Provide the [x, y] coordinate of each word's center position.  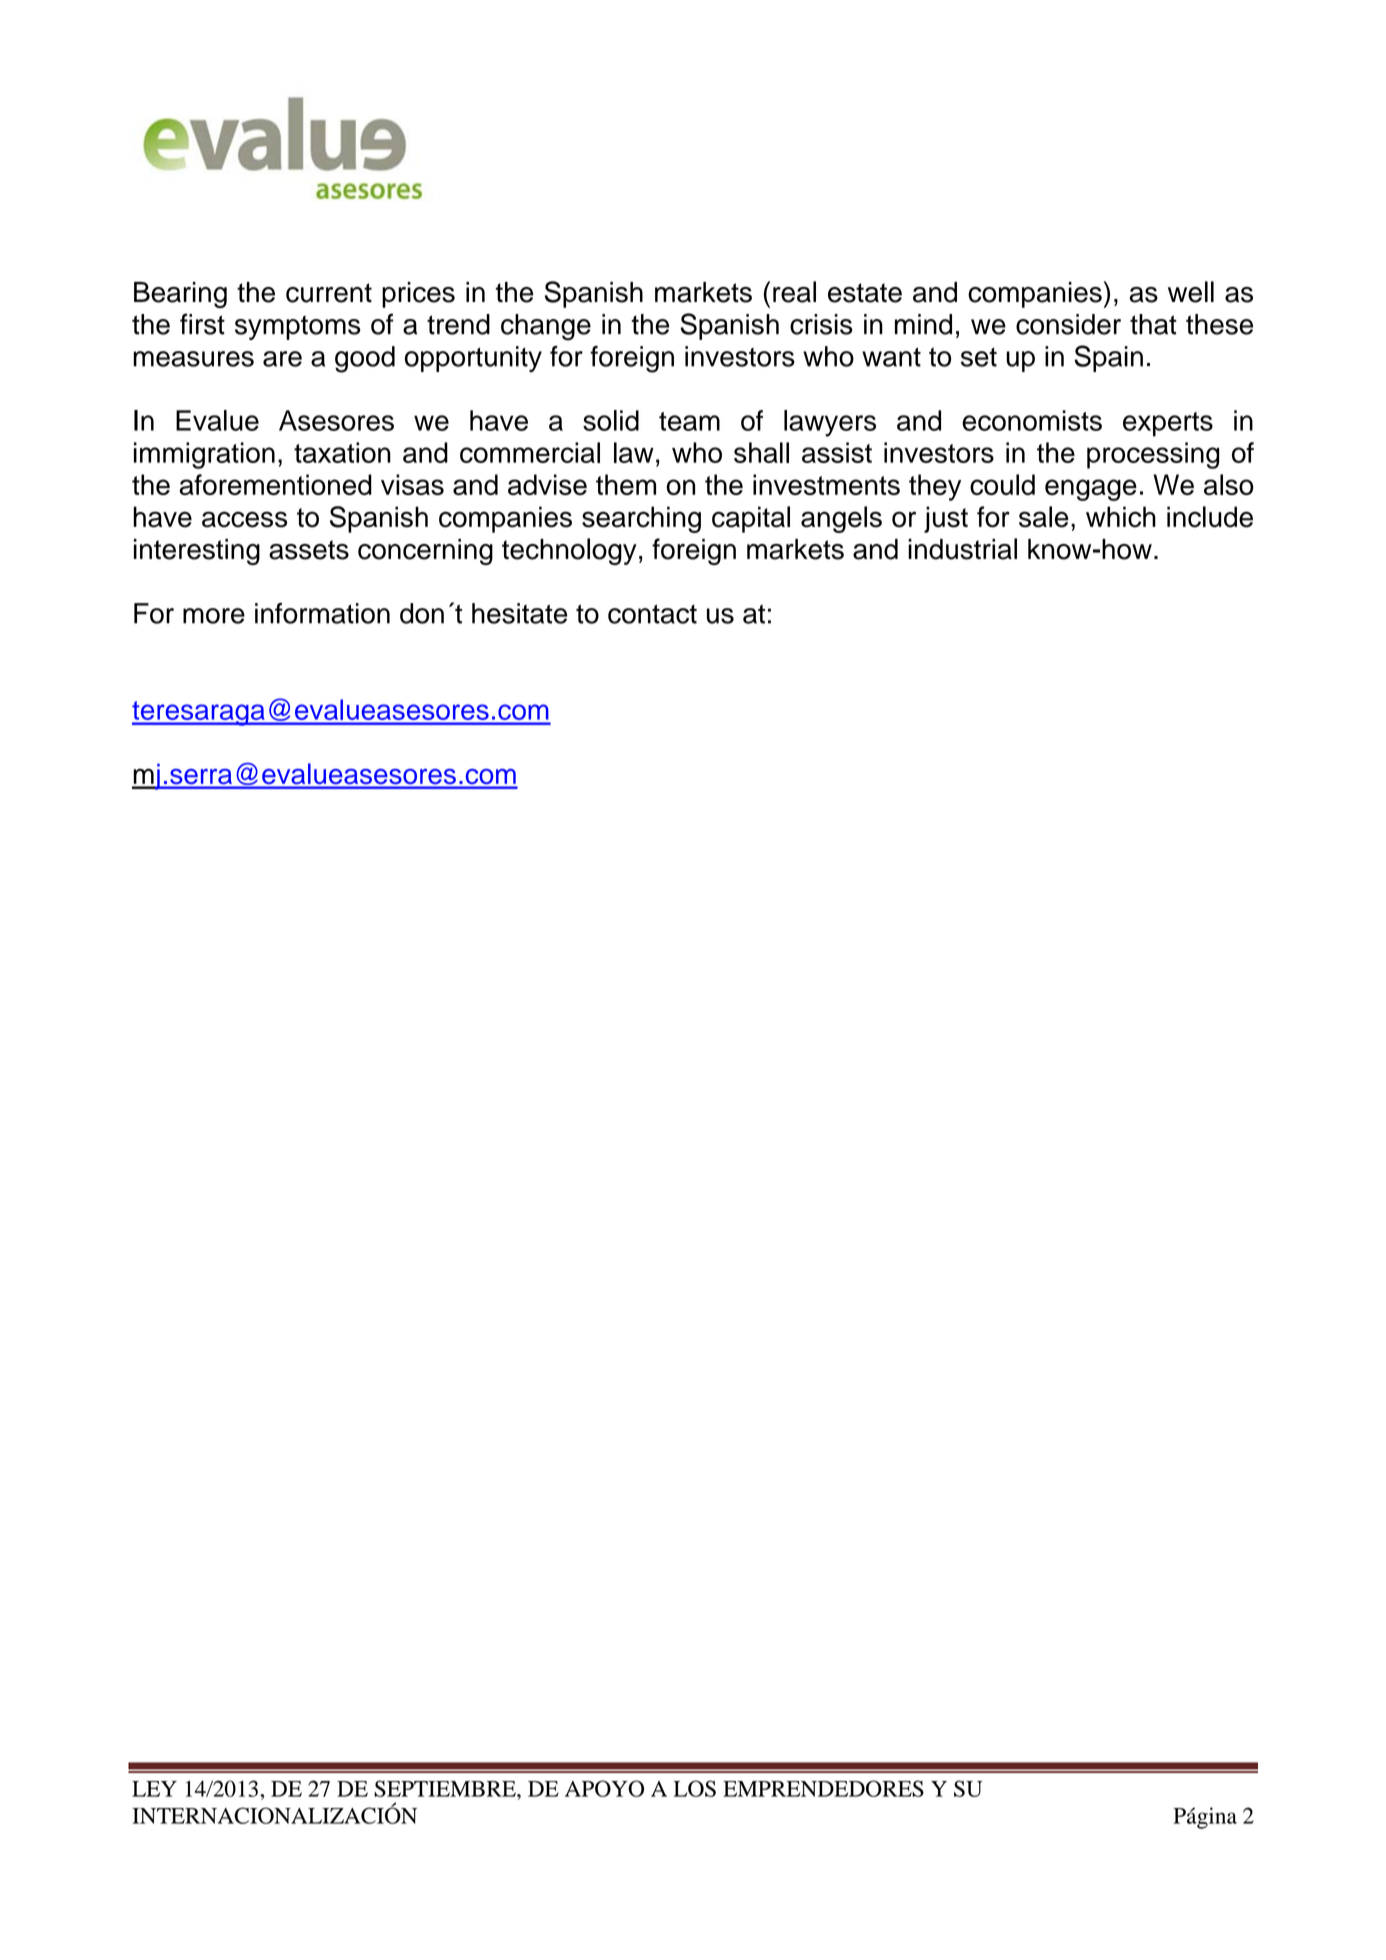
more [214, 616]
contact [652, 614]
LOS [695, 1788]
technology [569, 551]
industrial [962, 549]
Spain [1108, 358]
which [1121, 517]
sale [1044, 517]
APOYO [604, 1788]
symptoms [298, 327]
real [794, 292]
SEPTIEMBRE [446, 1788]
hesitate [520, 613]
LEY [154, 1789]
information [322, 613]
